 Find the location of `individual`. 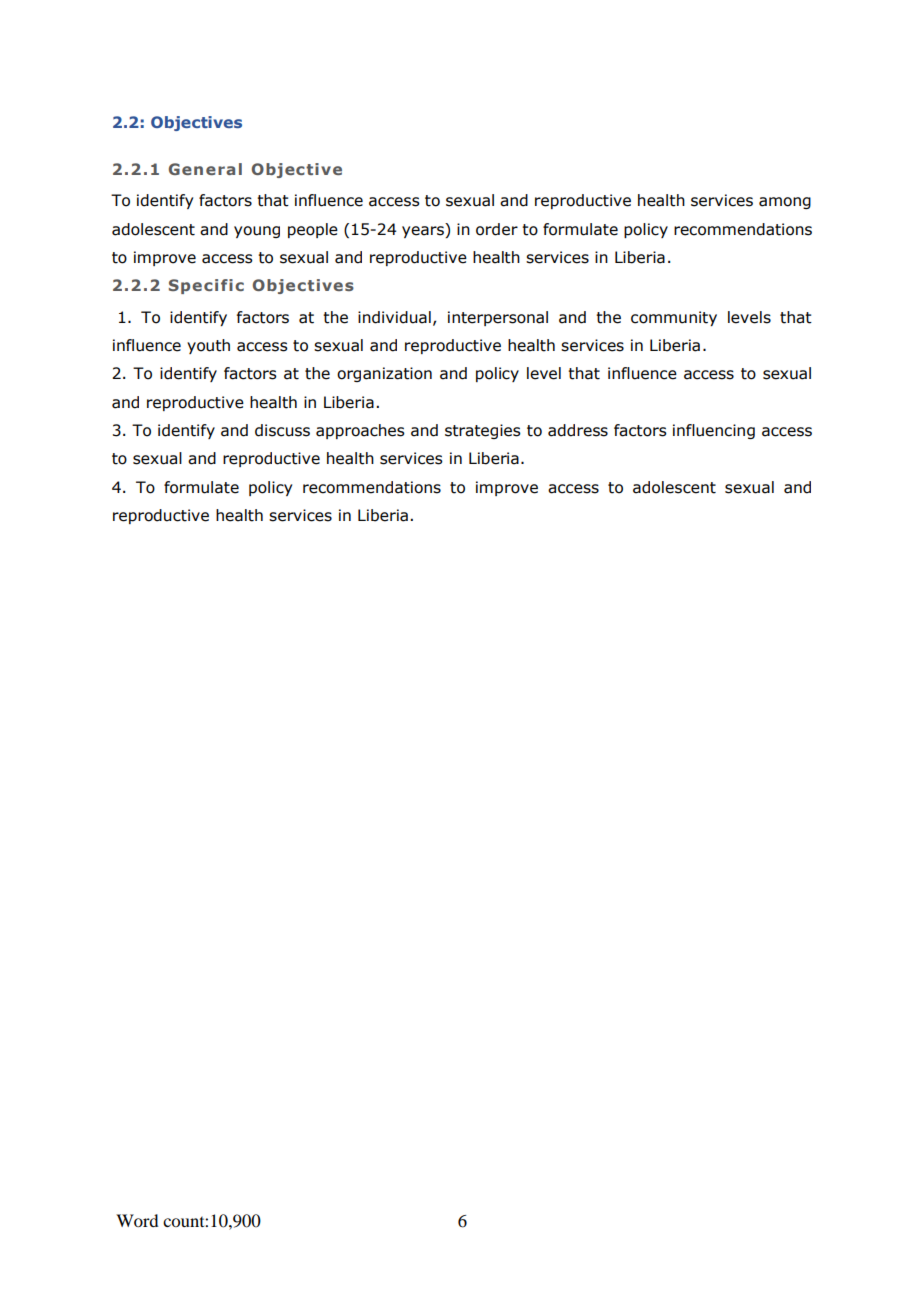

individual is located at coordinates (394, 317).
